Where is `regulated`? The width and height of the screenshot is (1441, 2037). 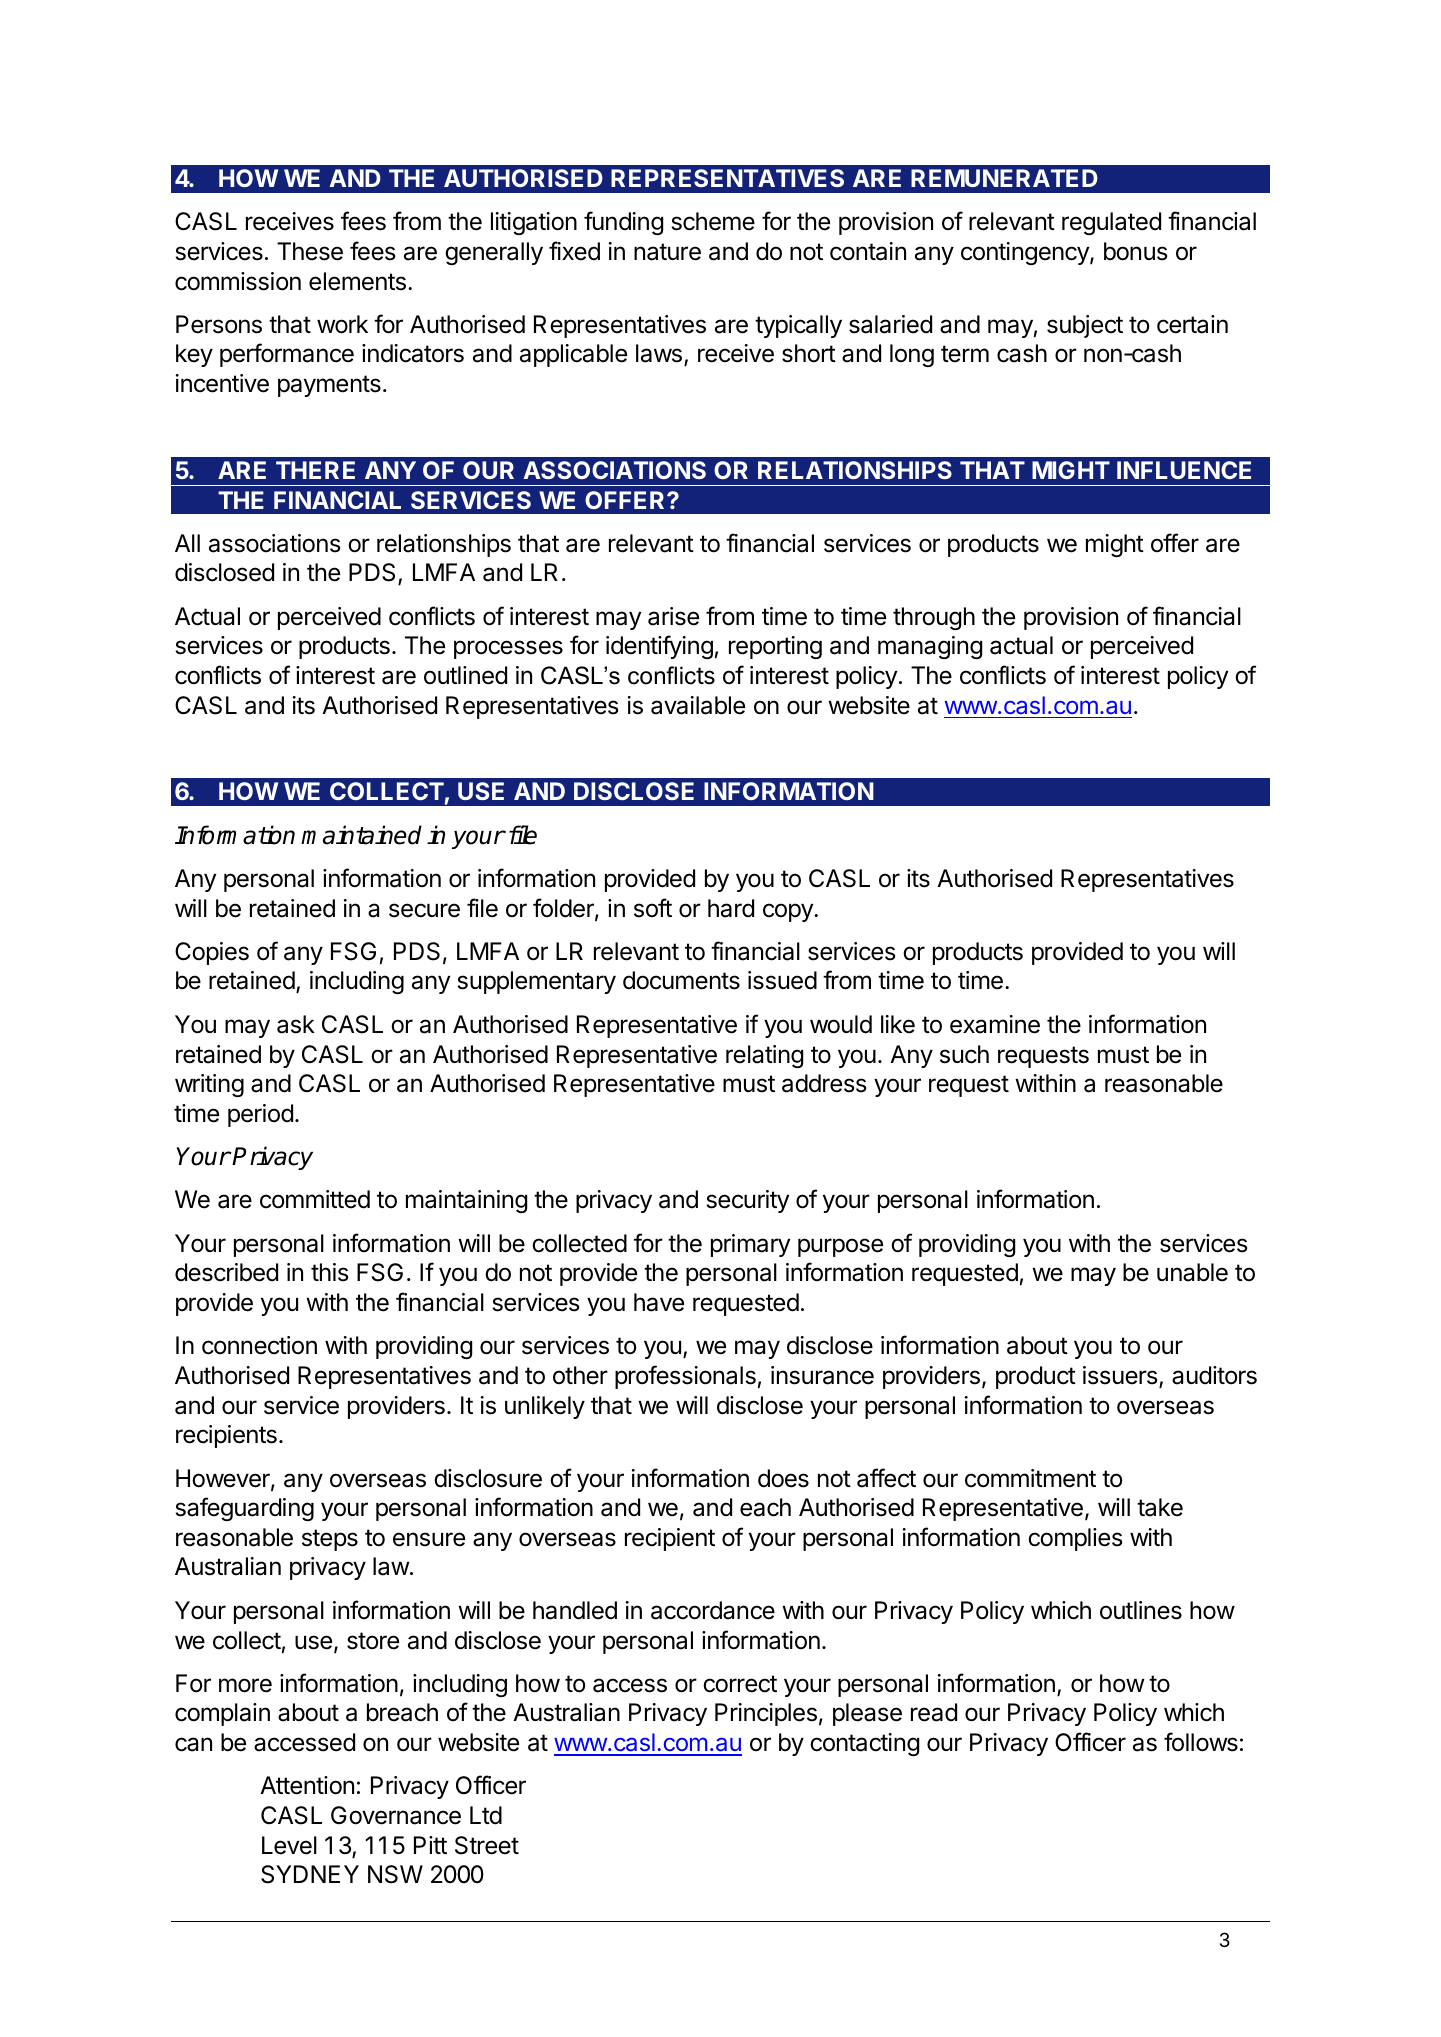 regulated is located at coordinates (1111, 223).
